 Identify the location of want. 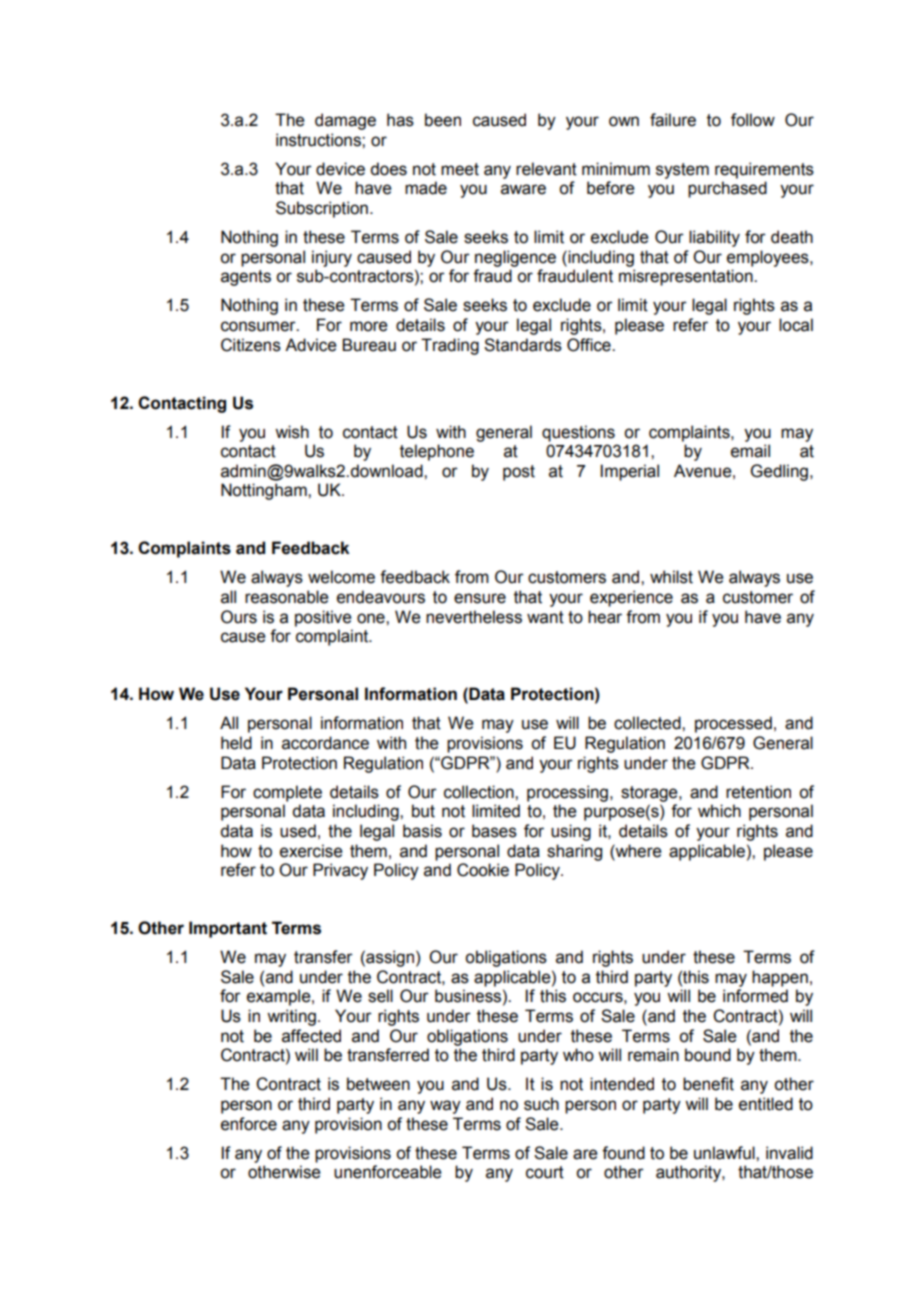
(545, 617).
